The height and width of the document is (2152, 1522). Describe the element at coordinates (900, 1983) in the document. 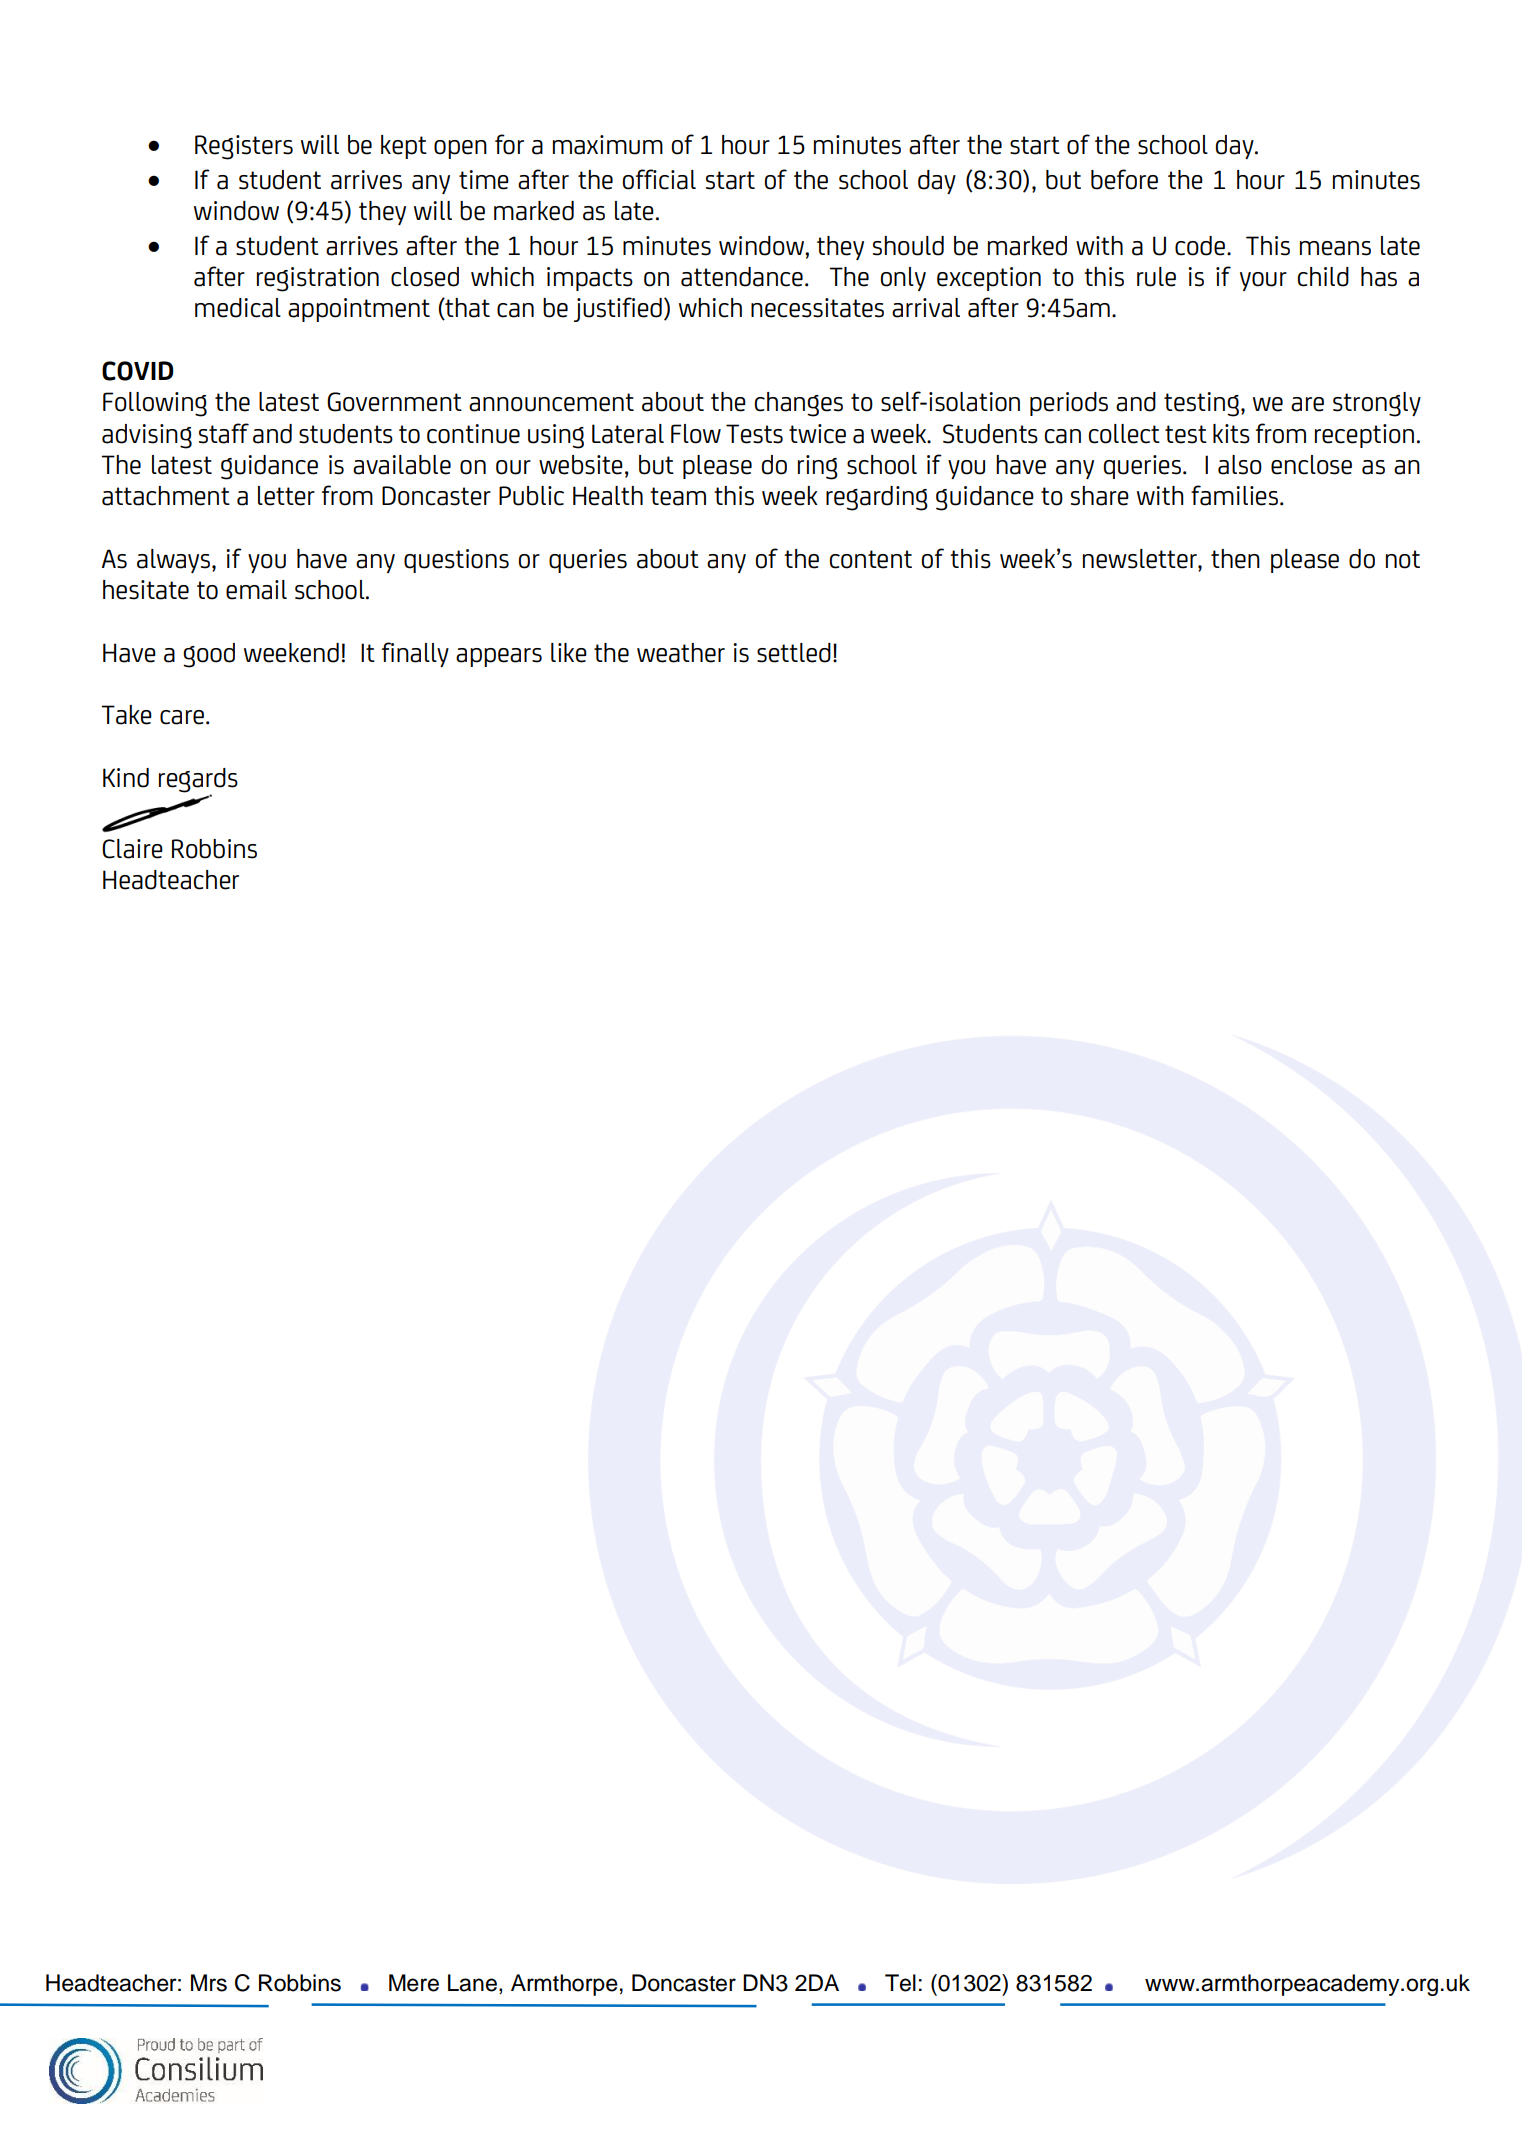

I see `Tel` at that location.
